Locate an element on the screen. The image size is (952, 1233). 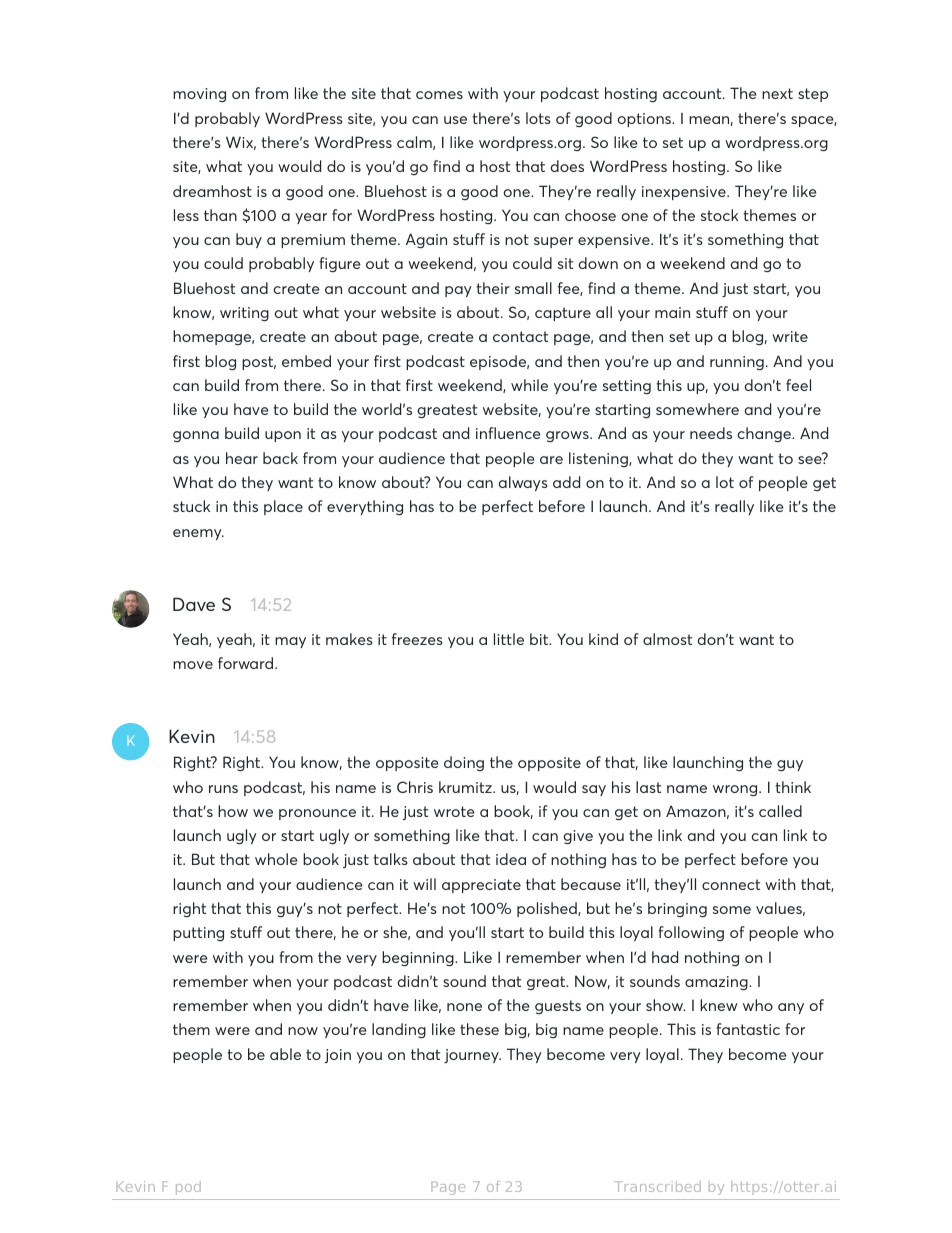
moving is located at coordinates (199, 95).
